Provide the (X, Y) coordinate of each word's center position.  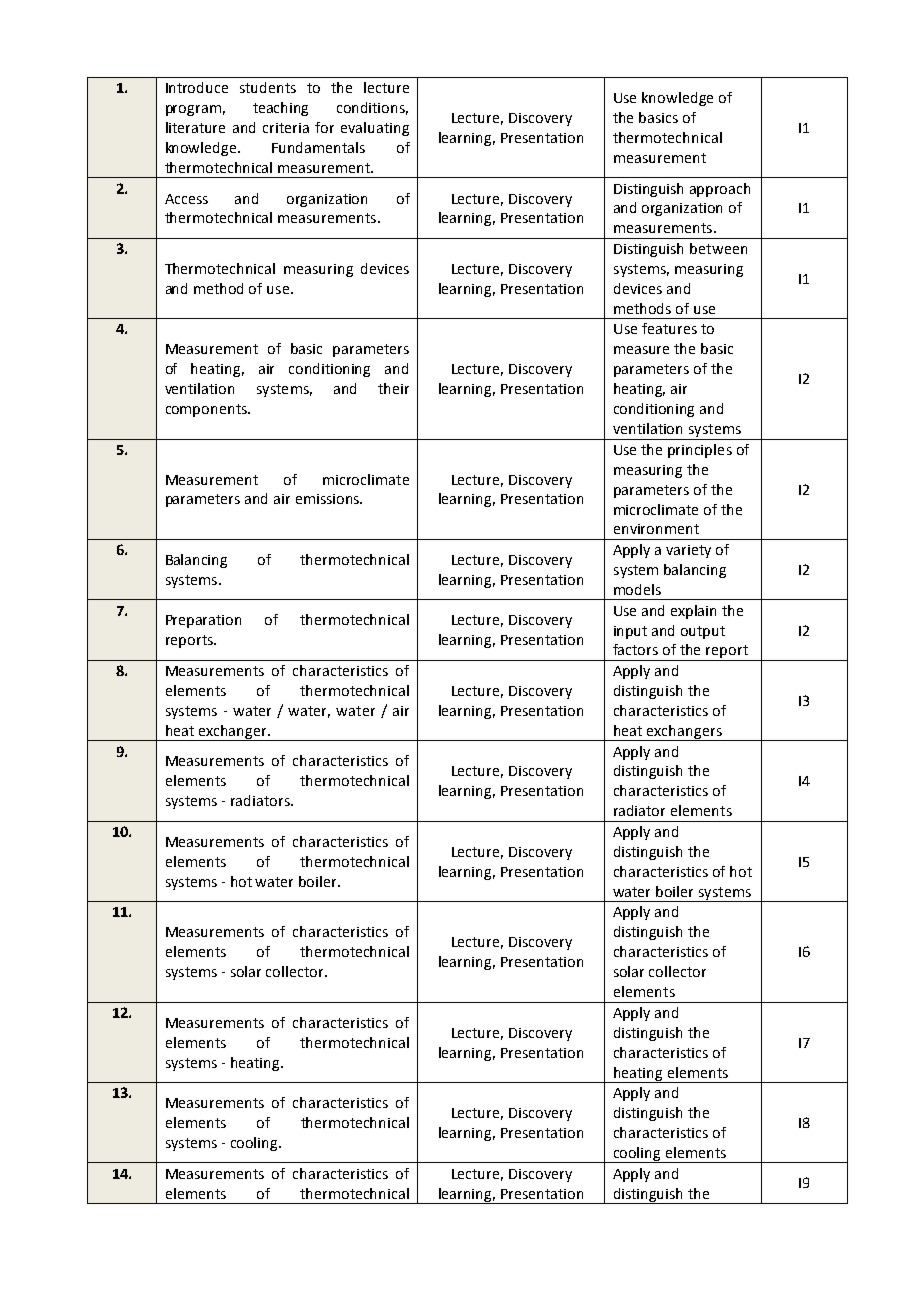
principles (700, 451)
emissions (328, 499)
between (718, 248)
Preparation (203, 621)
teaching (280, 109)
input (630, 632)
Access (186, 199)
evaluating (375, 129)
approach (720, 190)
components (207, 410)
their (393, 388)
